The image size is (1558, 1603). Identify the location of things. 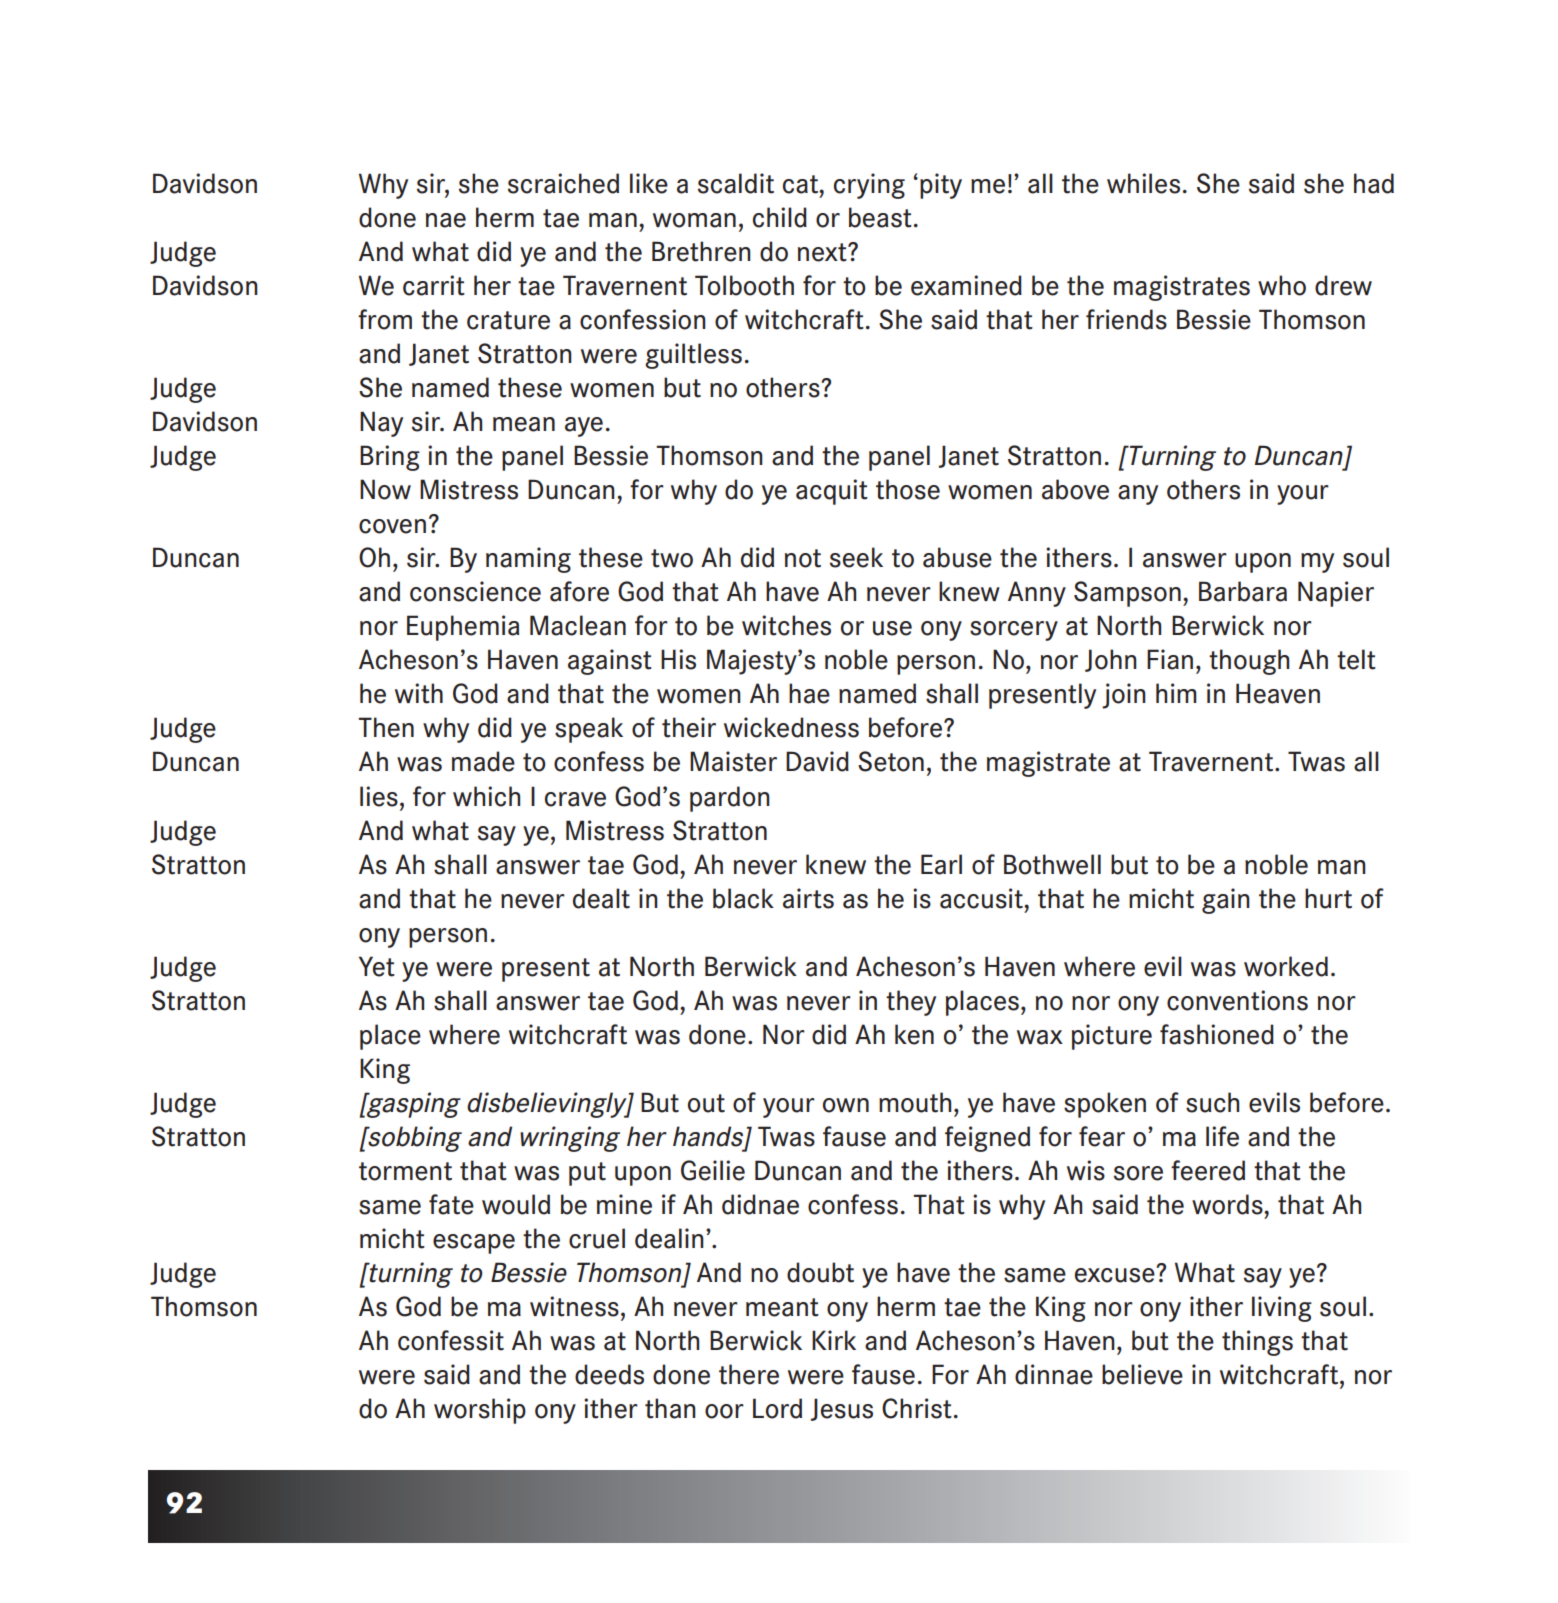
(1257, 1343).
